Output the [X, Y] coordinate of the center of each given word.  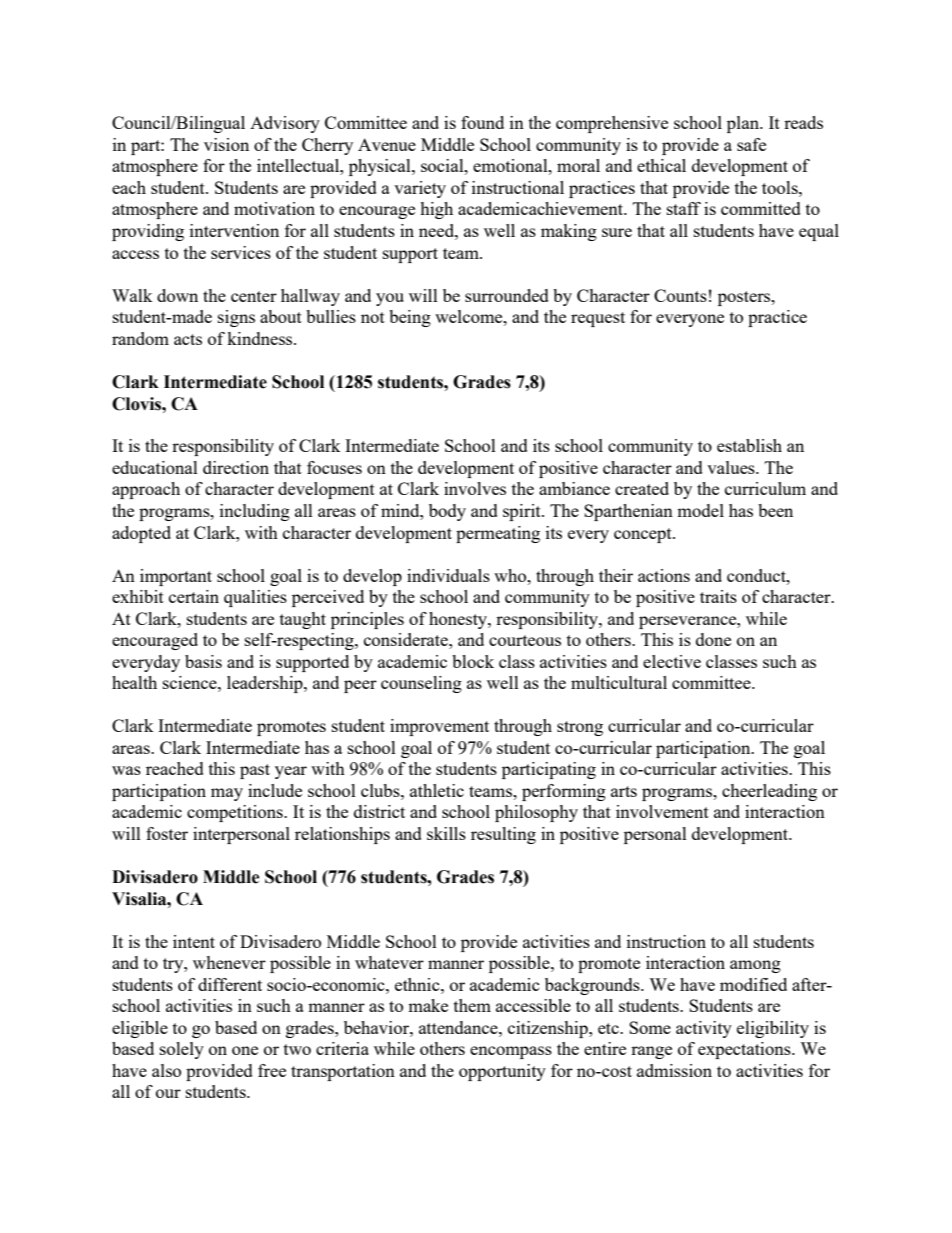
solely [182, 1050]
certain [194, 596]
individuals [448, 575]
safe [751, 144]
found [482, 122]
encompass [511, 1052]
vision [226, 144]
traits [718, 596]
